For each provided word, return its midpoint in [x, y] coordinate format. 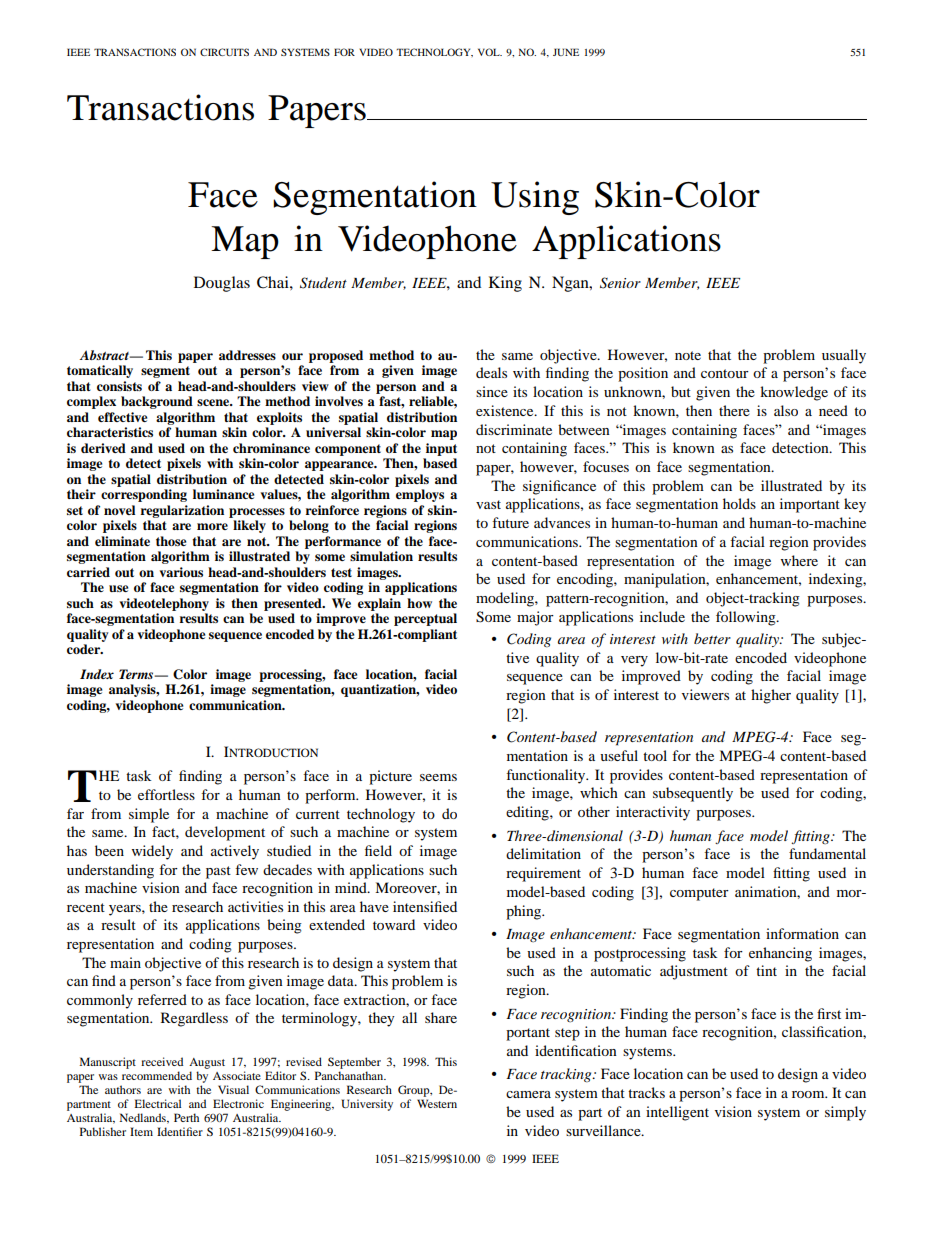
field [378, 850]
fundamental [827, 853]
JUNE [566, 52]
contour [725, 373]
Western [437, 1103]
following [747, 618]
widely [152, 852]
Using [535, 198]
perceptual [425, 619]
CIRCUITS [224, 52]
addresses [247, 355]
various [181, 572]
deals [491, 372]
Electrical [157, 1103]
